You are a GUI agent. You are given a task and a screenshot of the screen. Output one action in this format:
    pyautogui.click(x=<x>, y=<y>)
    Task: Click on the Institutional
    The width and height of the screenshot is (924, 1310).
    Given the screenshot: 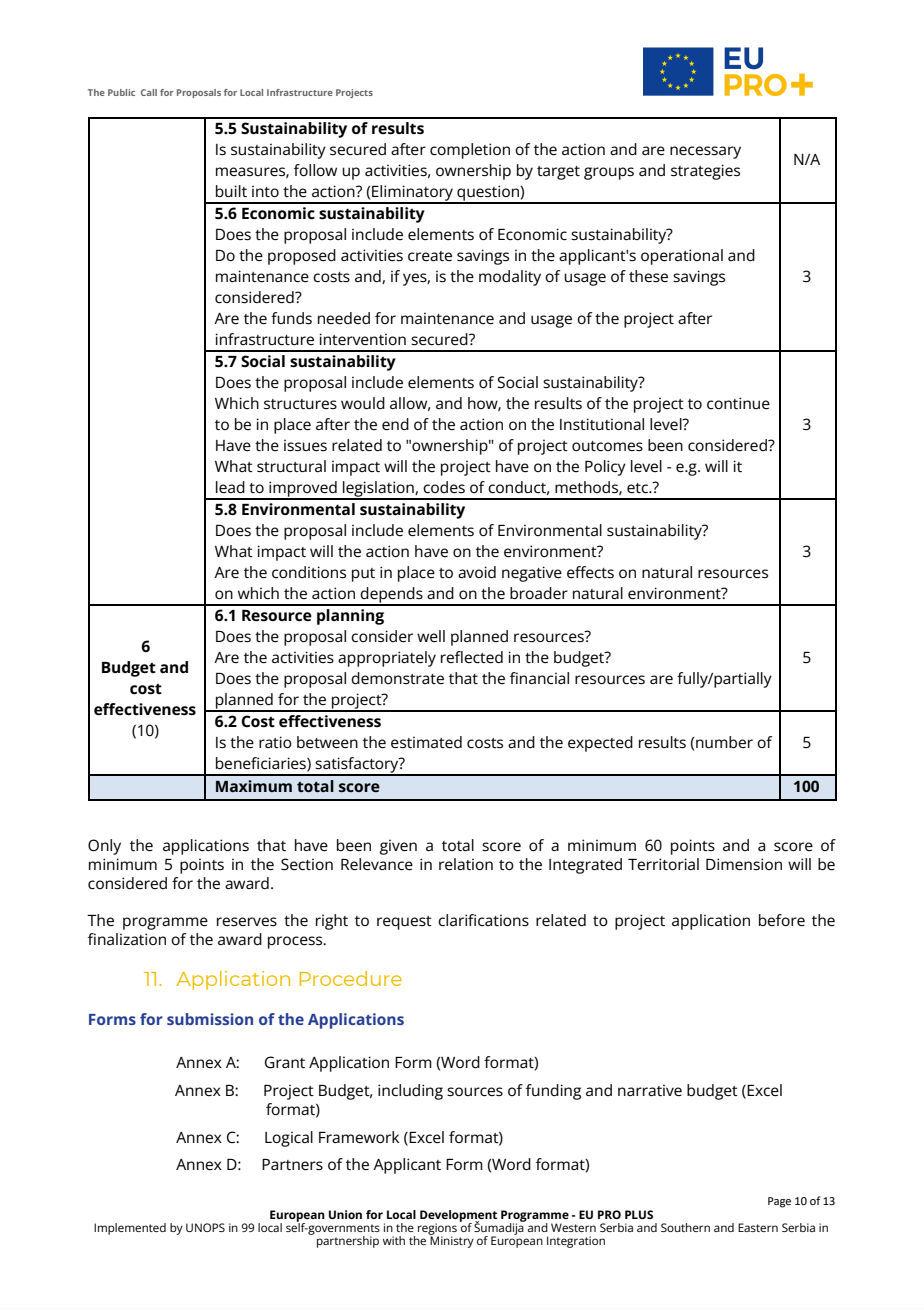 What is the action you would take?
    pyautogui.click(x=602, y=424)
